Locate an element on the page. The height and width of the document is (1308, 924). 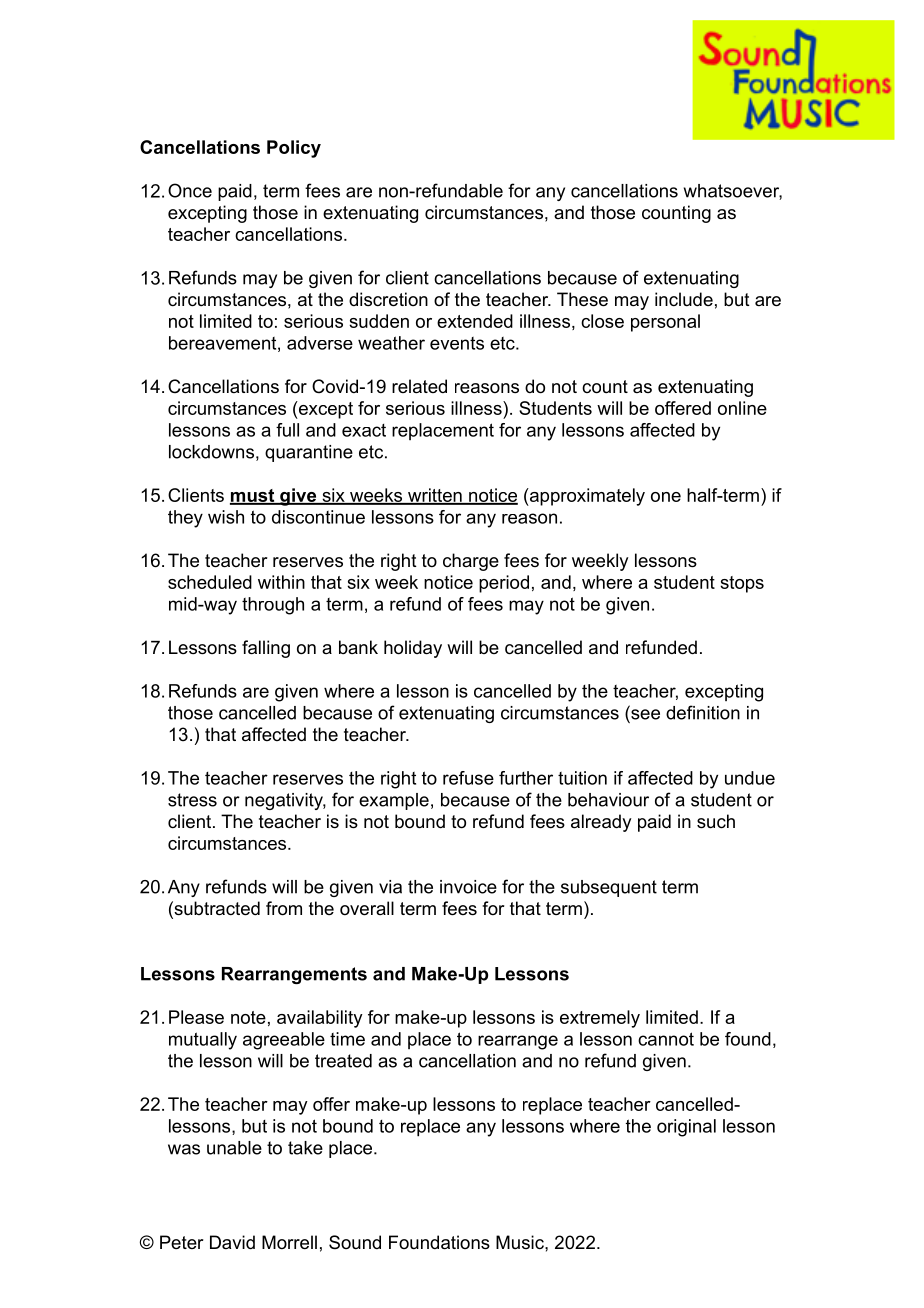
such is located at coordinates (716, 821).
